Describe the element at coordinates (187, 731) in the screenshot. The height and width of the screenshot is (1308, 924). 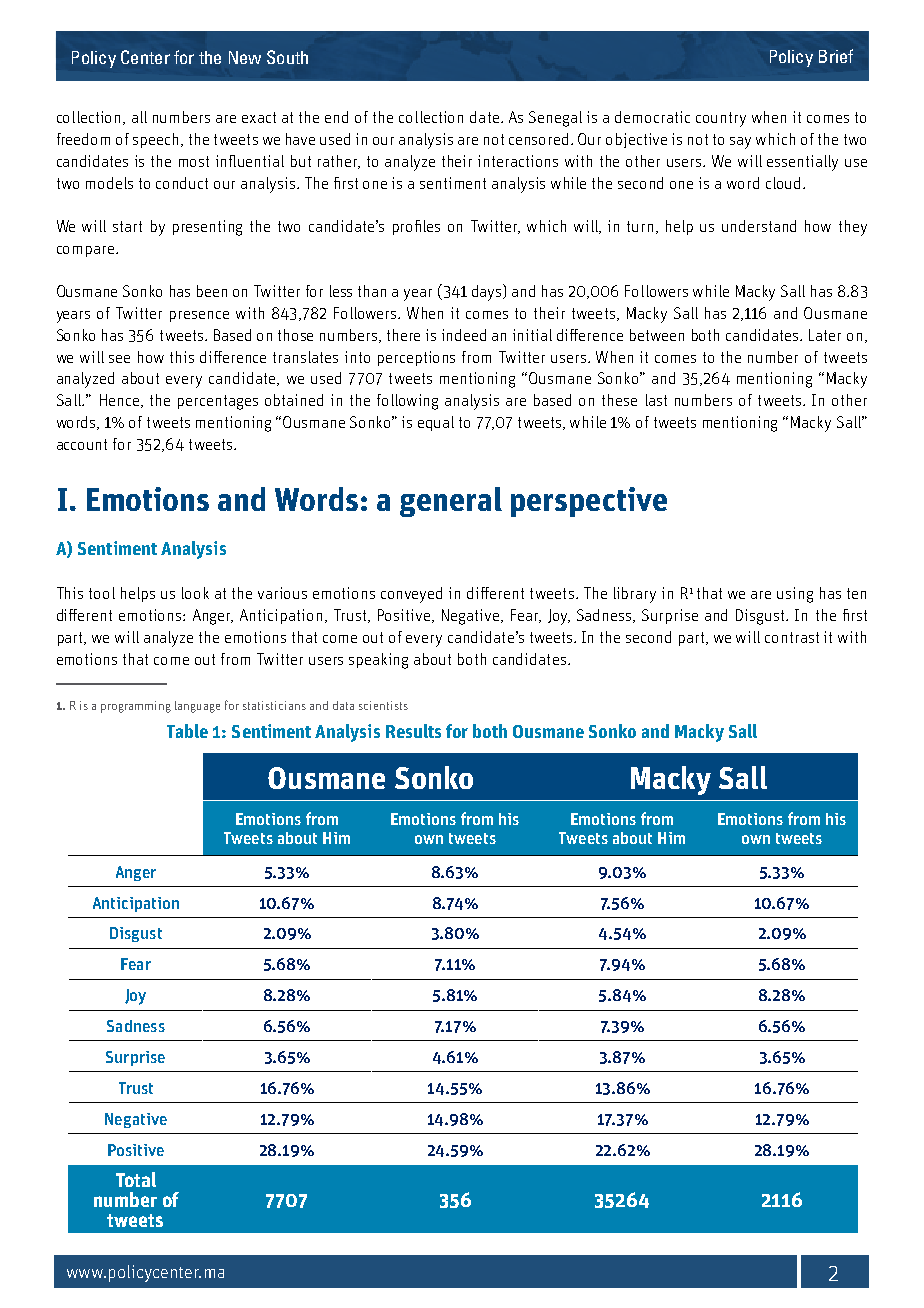
I see `Table` at that location.
